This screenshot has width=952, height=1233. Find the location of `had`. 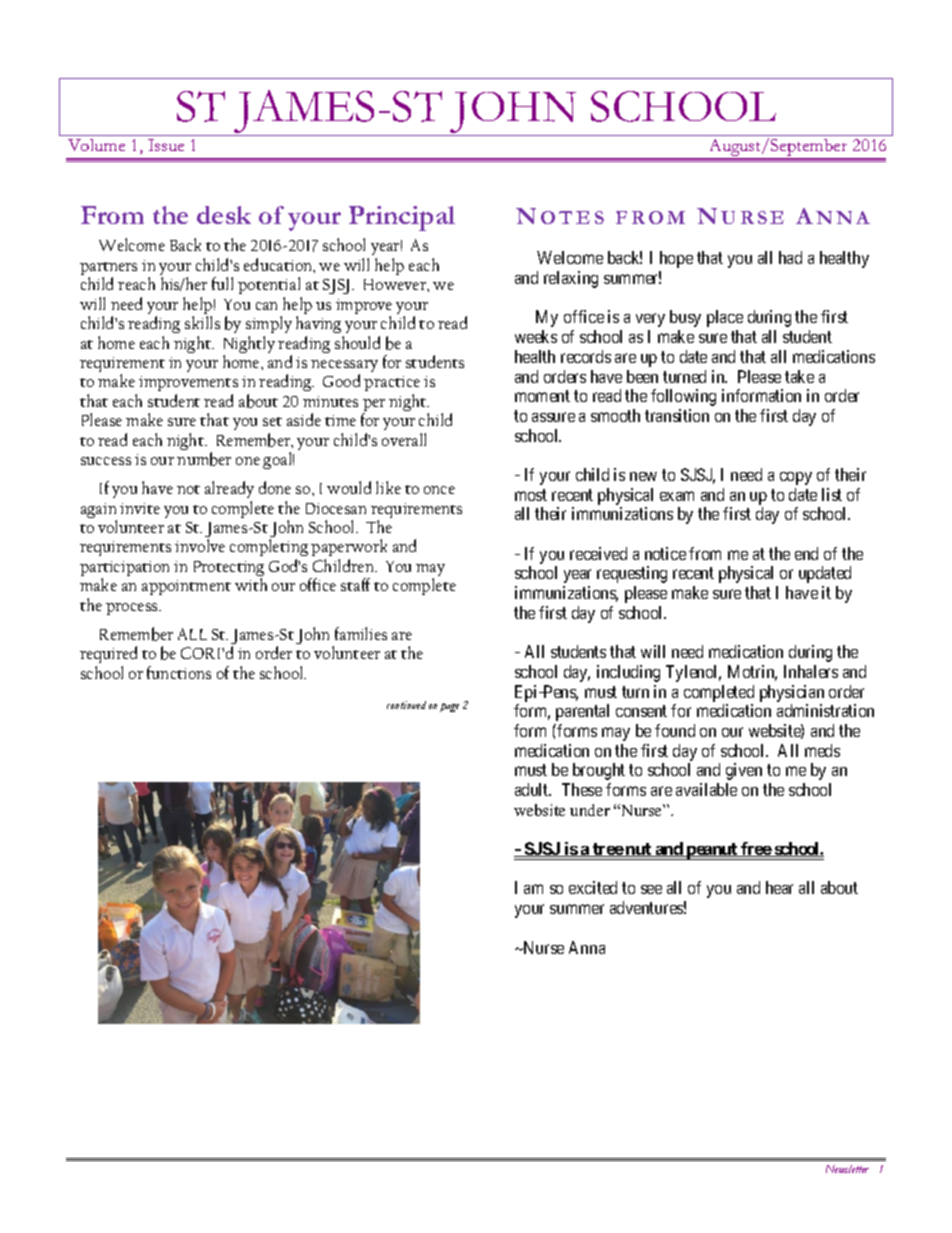

had is located at coordinates (790, 257).
